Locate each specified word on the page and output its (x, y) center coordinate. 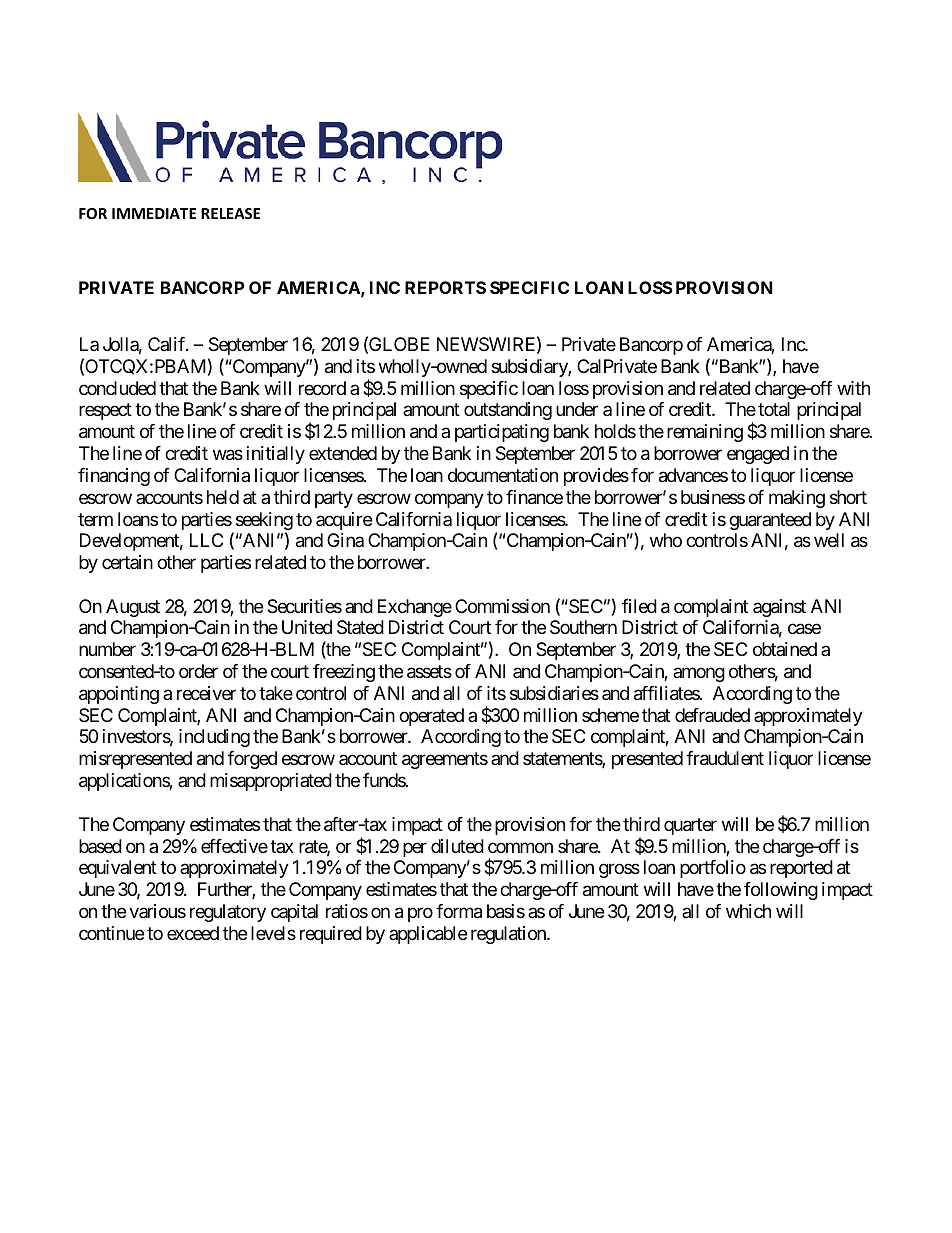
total (774, 409)
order (198, 671)
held (223, 497)
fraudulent (725, 758)
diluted (457, 846)
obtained (785, 649)
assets (429, 672)
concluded (117, 388)
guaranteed (770, 521)
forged (252, 760)
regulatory (228, 913)
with (853, 388)
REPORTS (445, 287)
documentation (503, 475)
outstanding (508, 411)
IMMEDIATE (154, 213)
